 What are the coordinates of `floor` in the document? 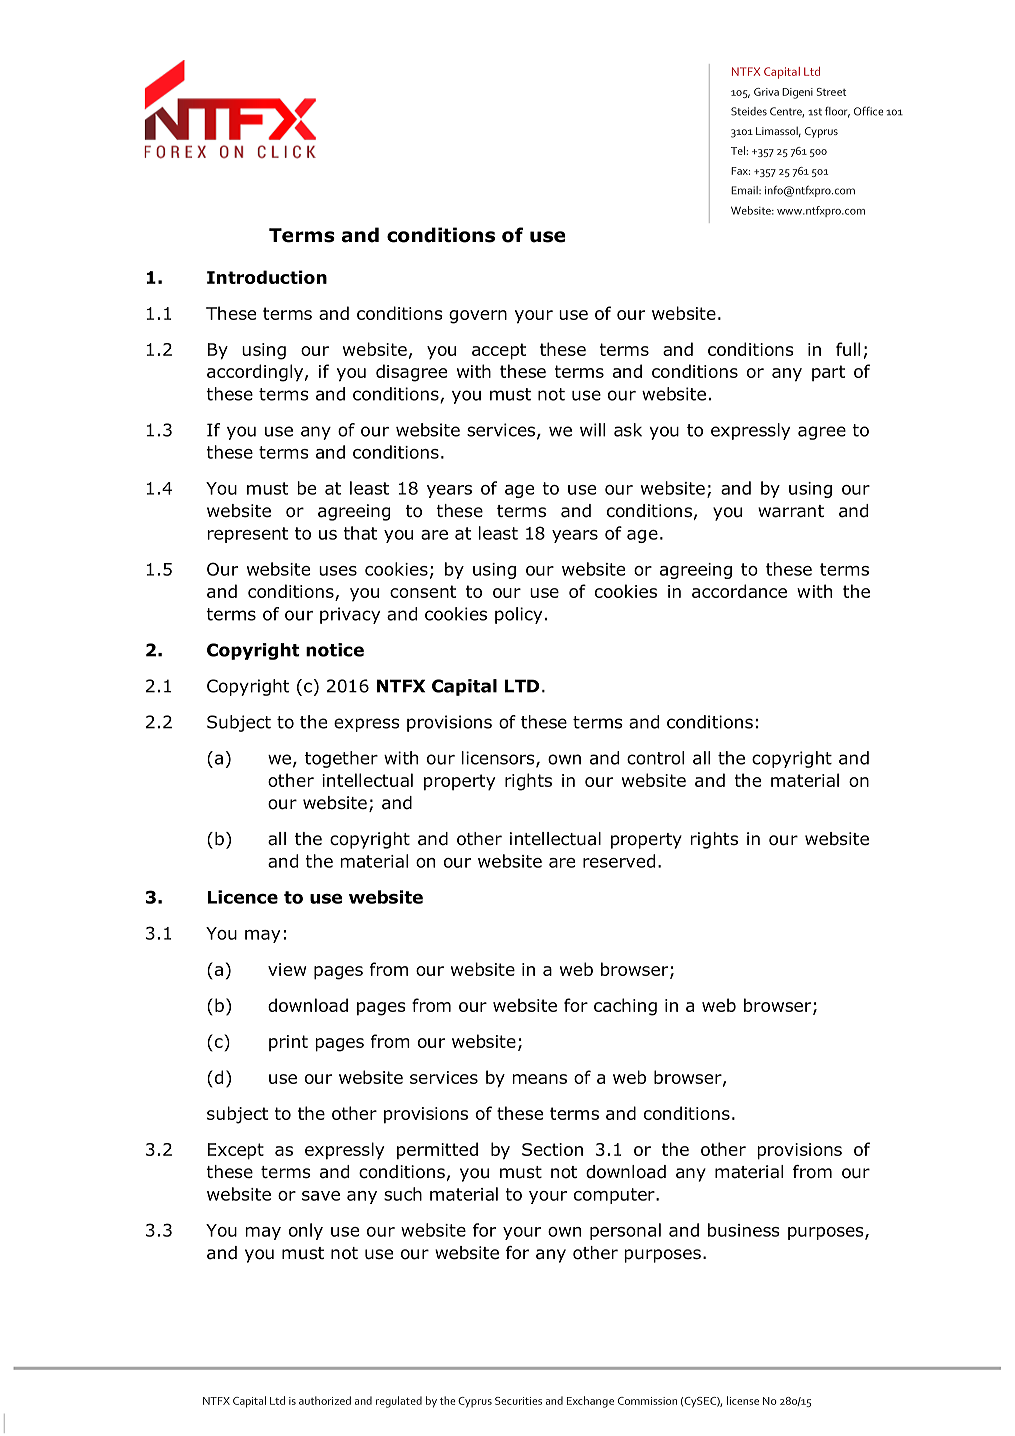 It's located at (837, 112).
